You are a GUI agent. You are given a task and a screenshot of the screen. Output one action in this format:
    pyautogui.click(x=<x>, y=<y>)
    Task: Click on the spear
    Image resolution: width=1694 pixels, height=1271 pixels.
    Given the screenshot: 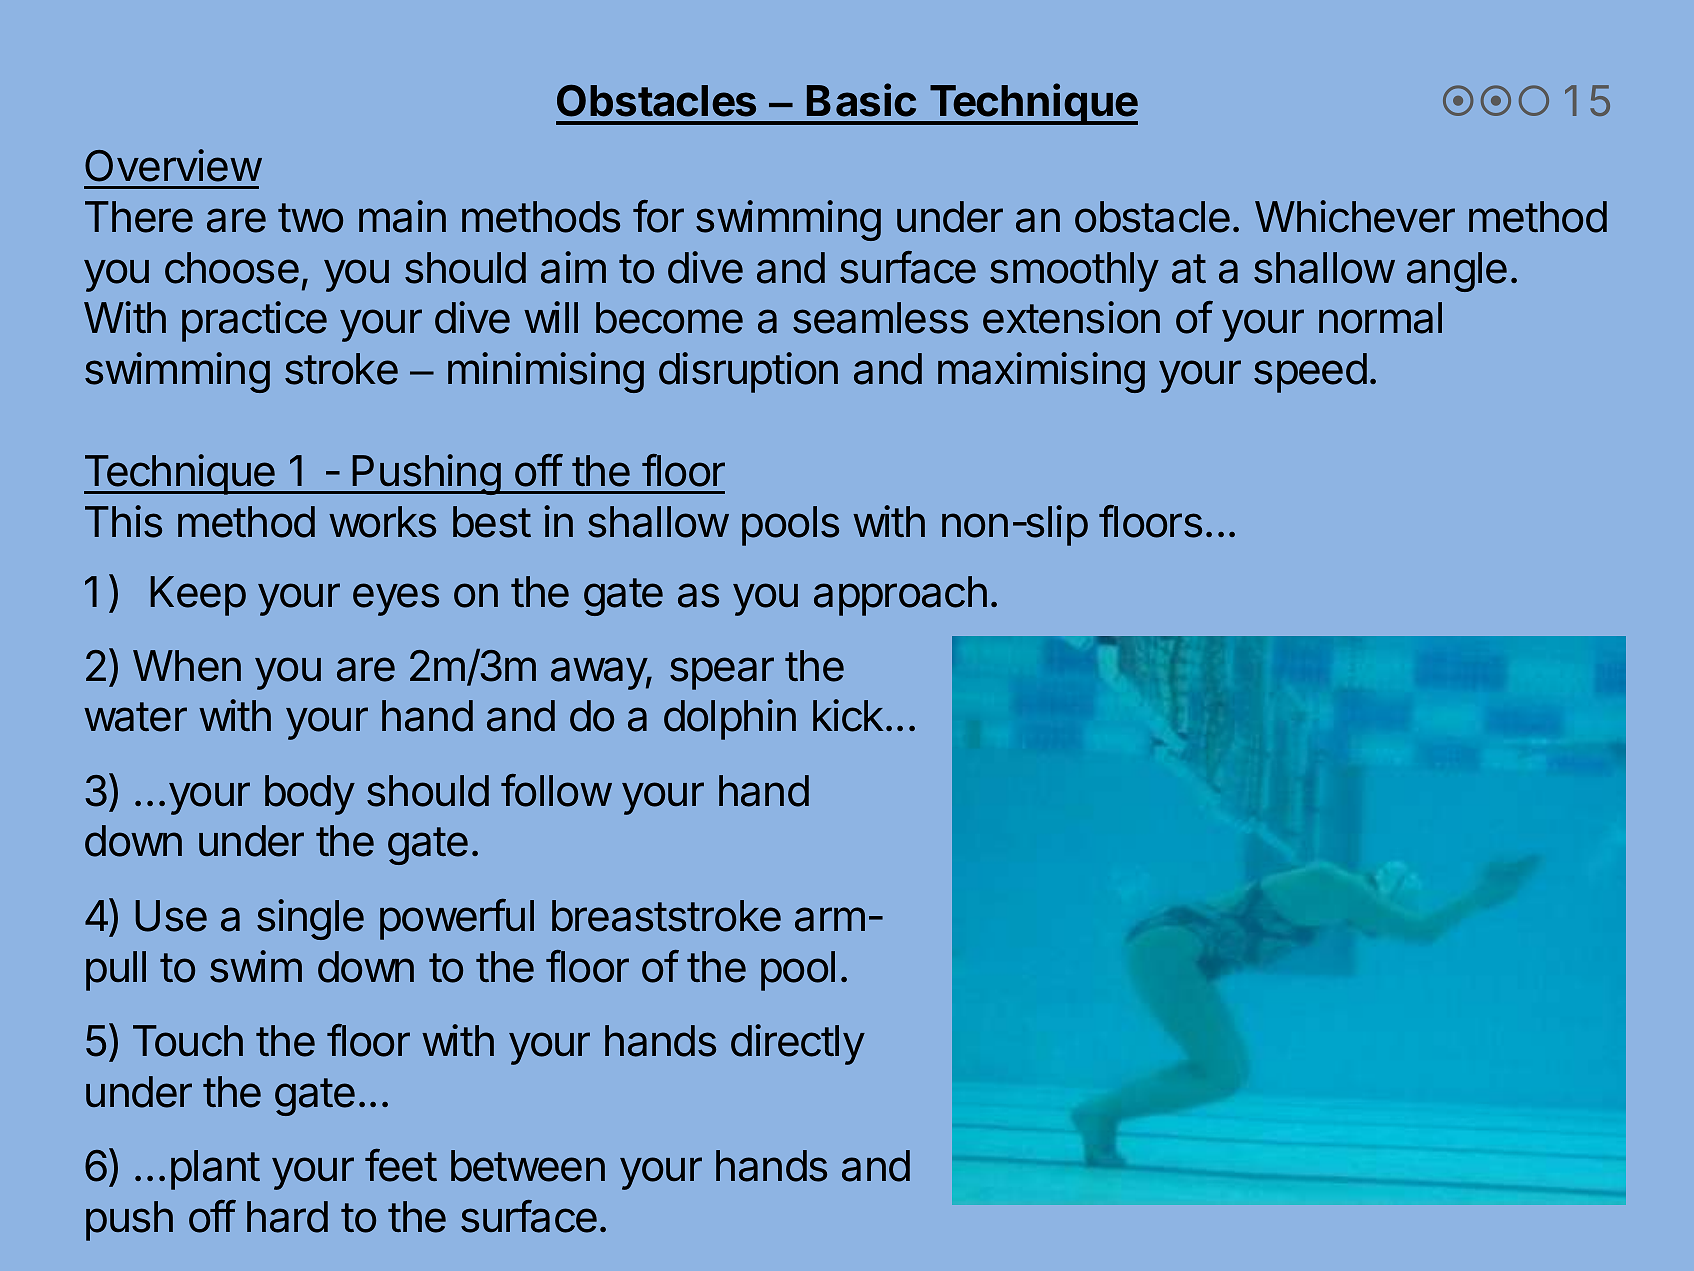 What is the action you would take?
    pyautogui.click(x=722, y=673)
